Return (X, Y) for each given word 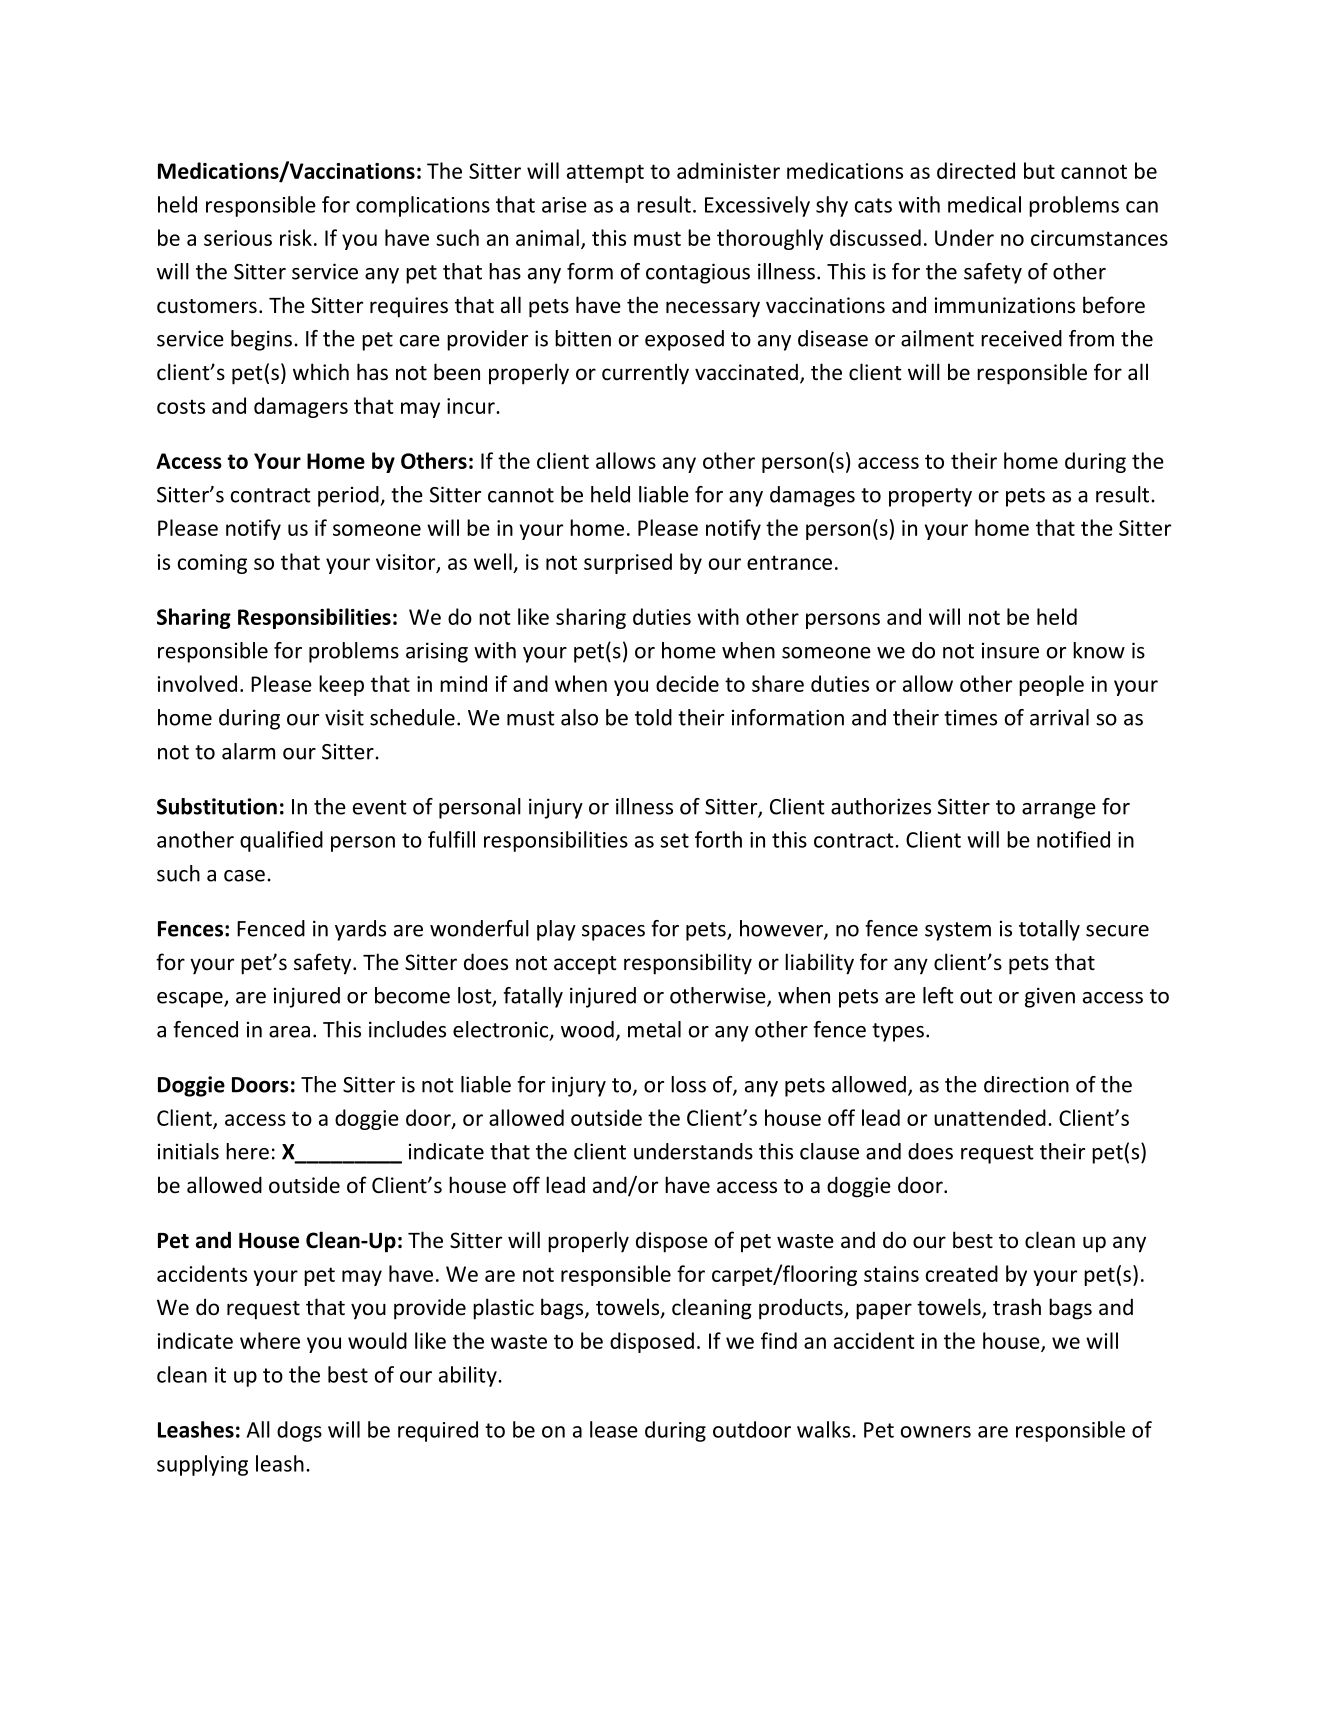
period (349, 496)
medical (984, 204)
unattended (990, 1117)
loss (688, 1084)
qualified (281, 841)
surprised (628, 563)
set (674, 840)
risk (296, 237)
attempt (605, 173)
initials (188, 1151)
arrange (1059, 811)
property (930, 497)
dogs (299, 1431)
